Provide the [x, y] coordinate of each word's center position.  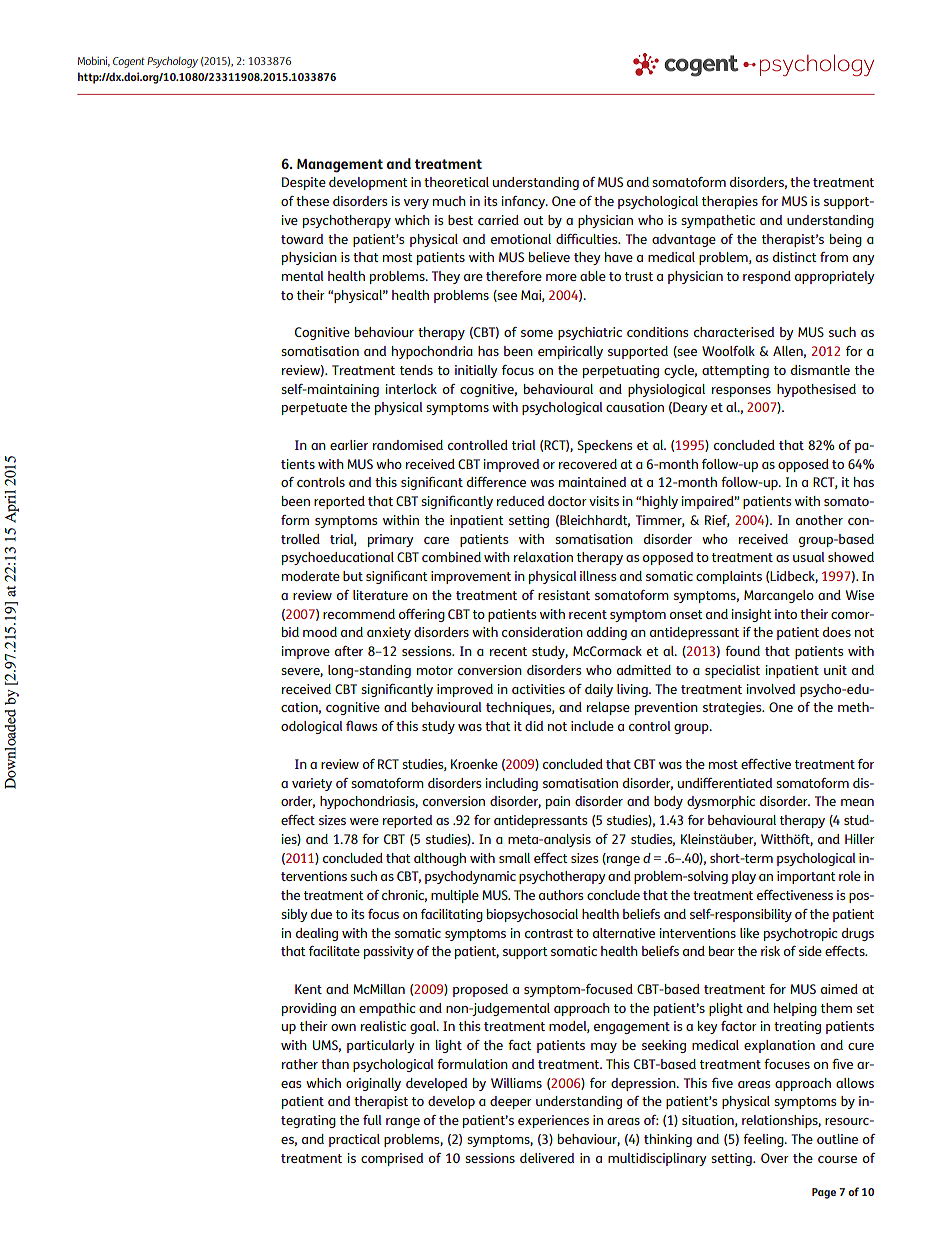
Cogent [129, 62]
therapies [730, 202]
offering [422, 615]
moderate [311, 576]
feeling [764, 1140]
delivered [547, 1158]
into [786, 614]
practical [354, 1140]
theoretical [456, 182]
